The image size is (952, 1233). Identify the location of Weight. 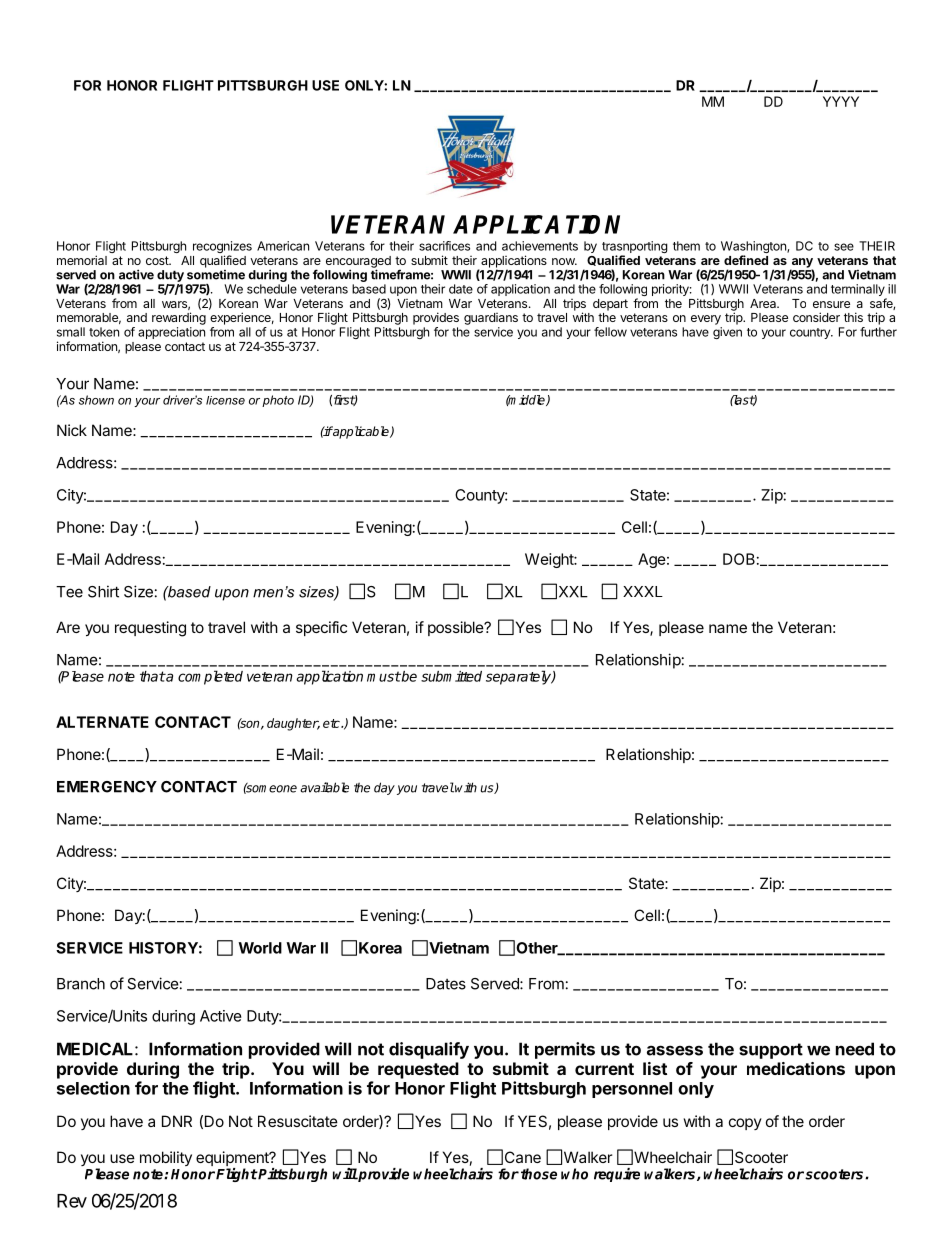
(550, 560).
